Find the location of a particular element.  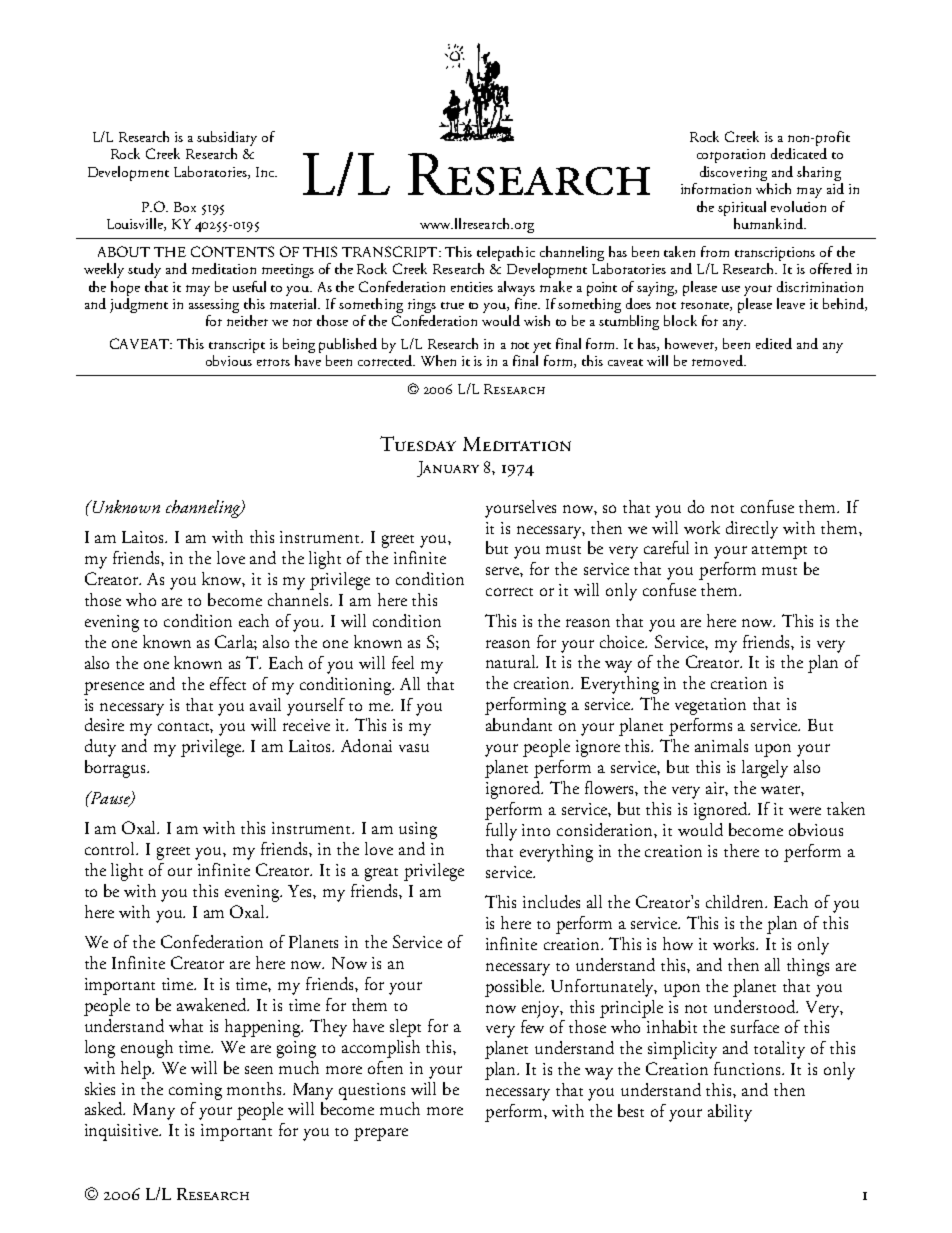

Carla is located at coordinates (236, 642).
